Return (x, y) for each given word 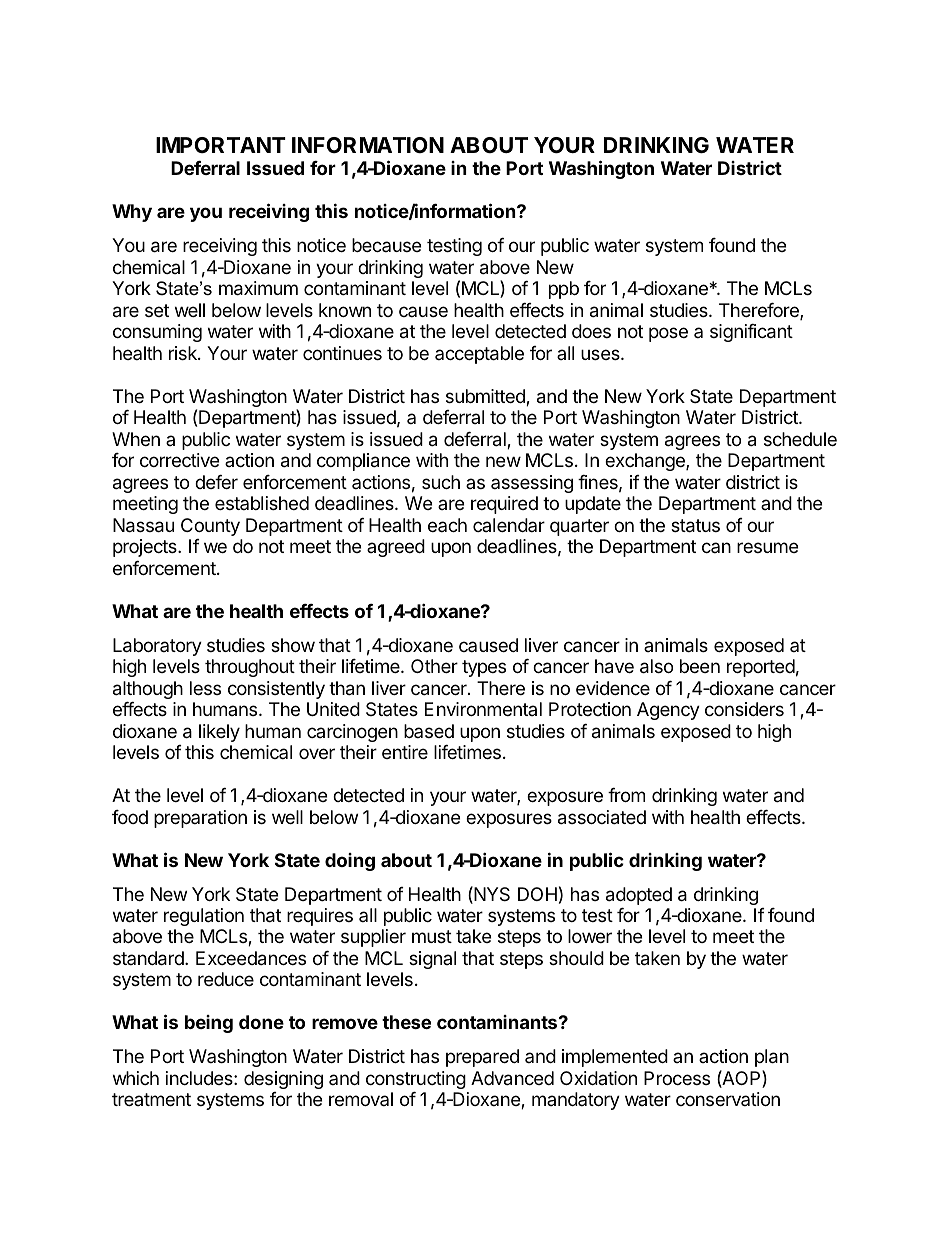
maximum (258, 288)
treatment (151, 1099)
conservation (728, 1099)
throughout (250, 668)
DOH (537, 894)
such (441, 482)
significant (751, 333)
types (484, 668)
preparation (200, 819)
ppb (564, 290)
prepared (482, 1058)
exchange (646, 462)
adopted (639, 896)
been (700, 666)
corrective (179, 460)
